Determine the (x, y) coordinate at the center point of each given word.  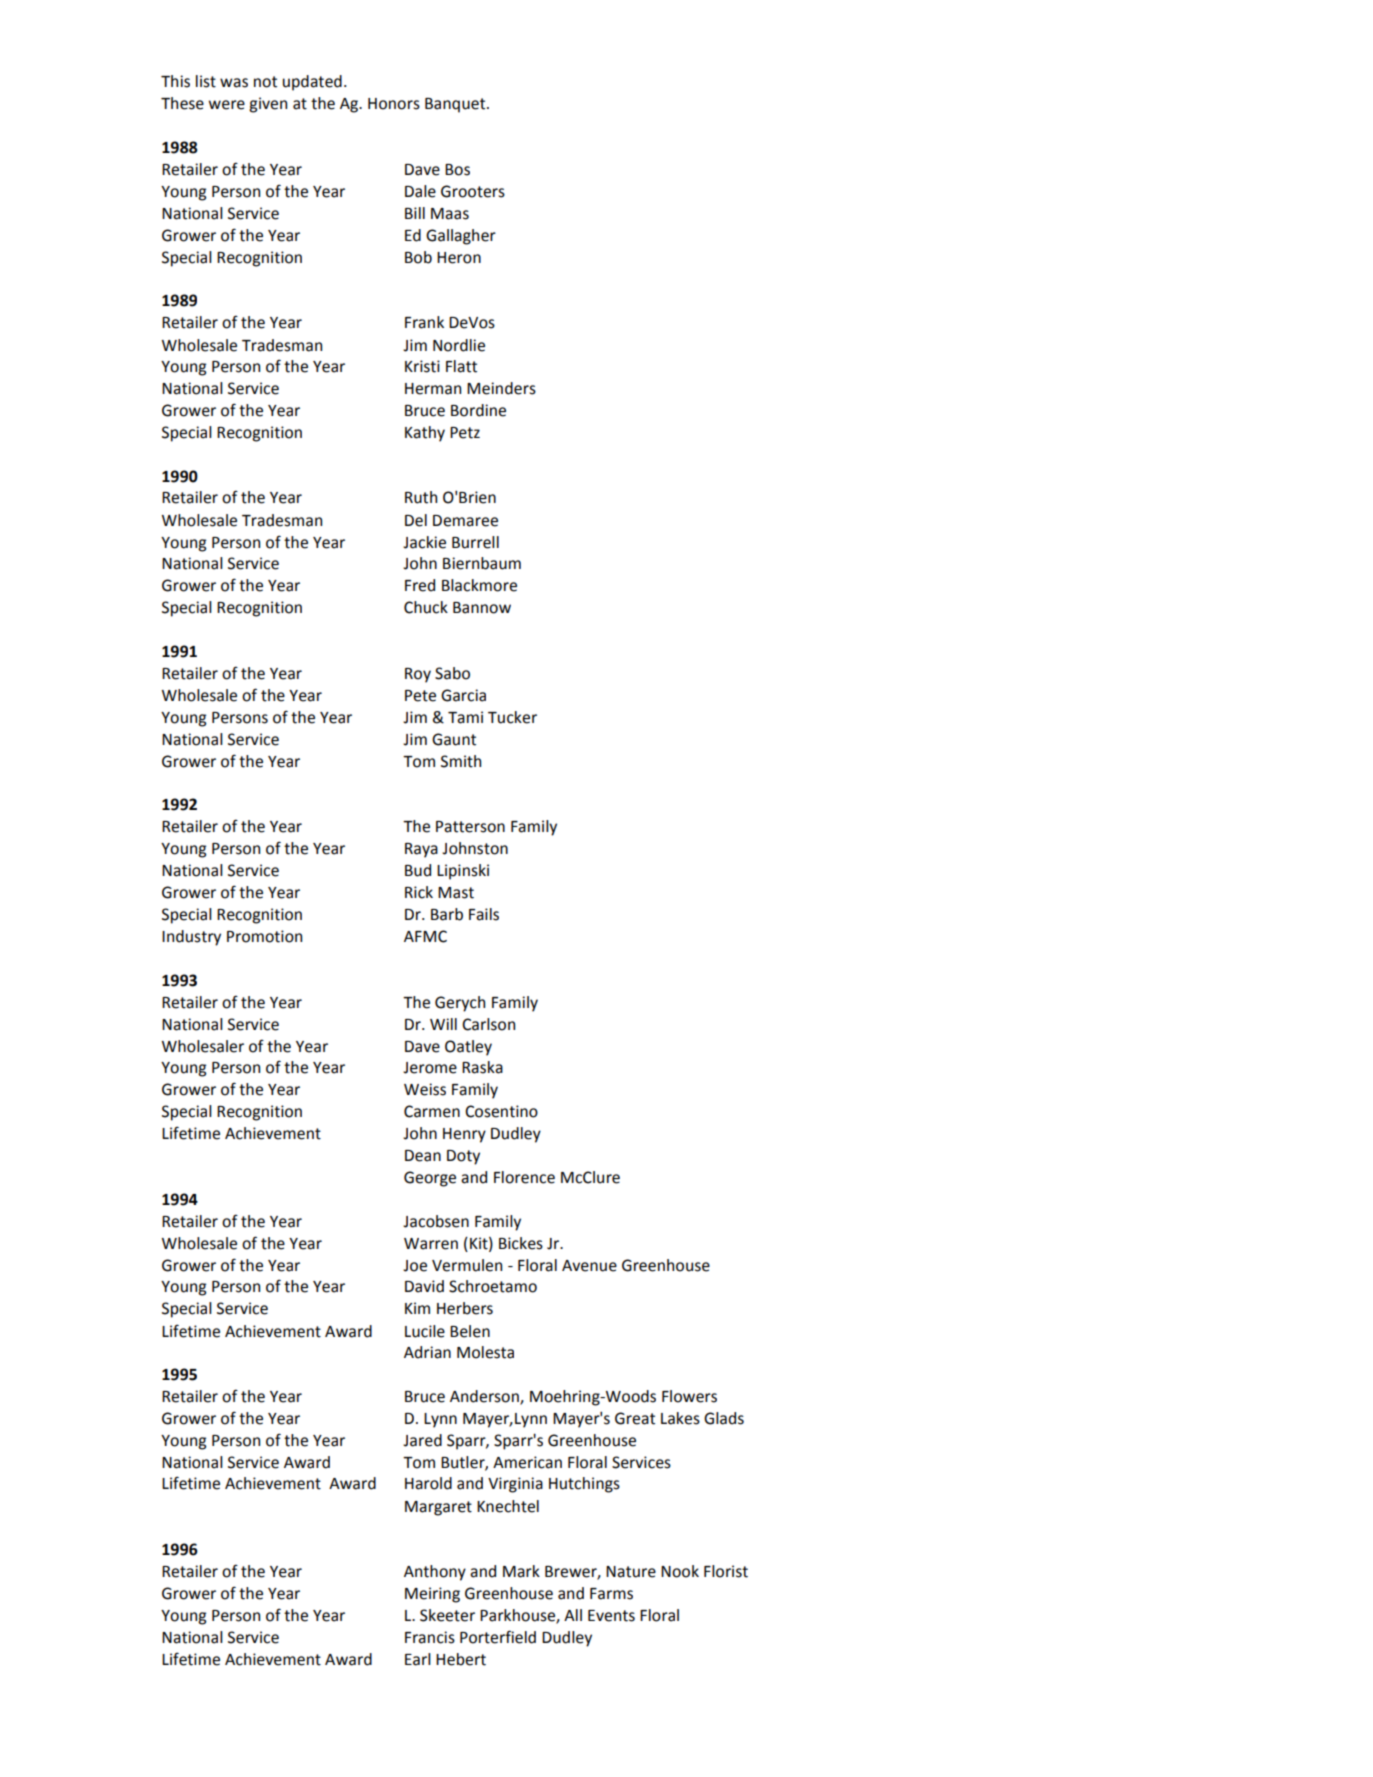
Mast (456, 893)
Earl (418, 1659)
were (227, 105)
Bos (457, 170)
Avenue (589, 1266)
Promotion (264, 936)
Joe (415, 1266)
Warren (431, 1244)
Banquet (456, 105)
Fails (484, 914)
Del (416, 520)
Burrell (475, 542)
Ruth (421, 497)
